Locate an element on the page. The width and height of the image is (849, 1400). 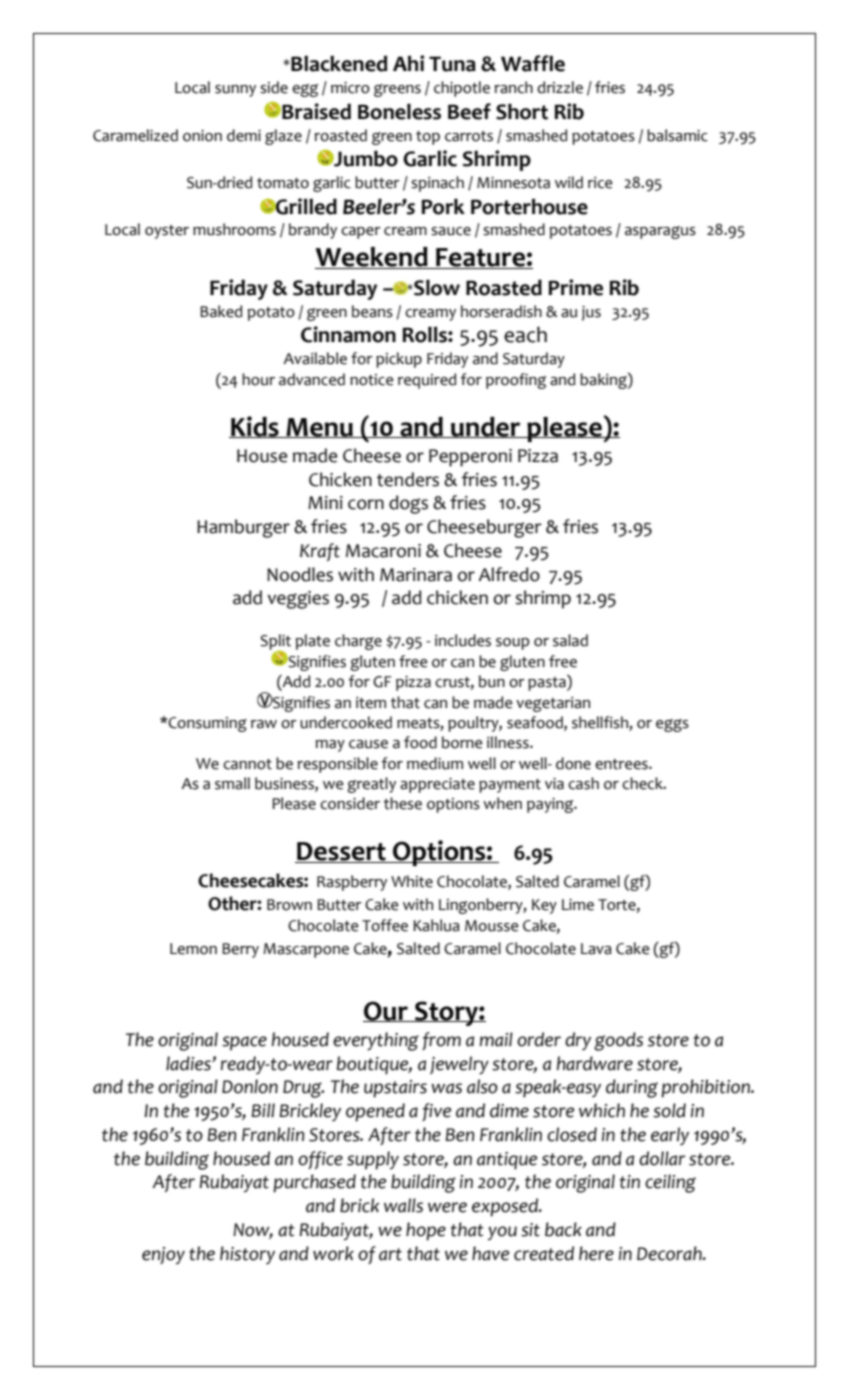
Split is located at coordinates (275, 643).
